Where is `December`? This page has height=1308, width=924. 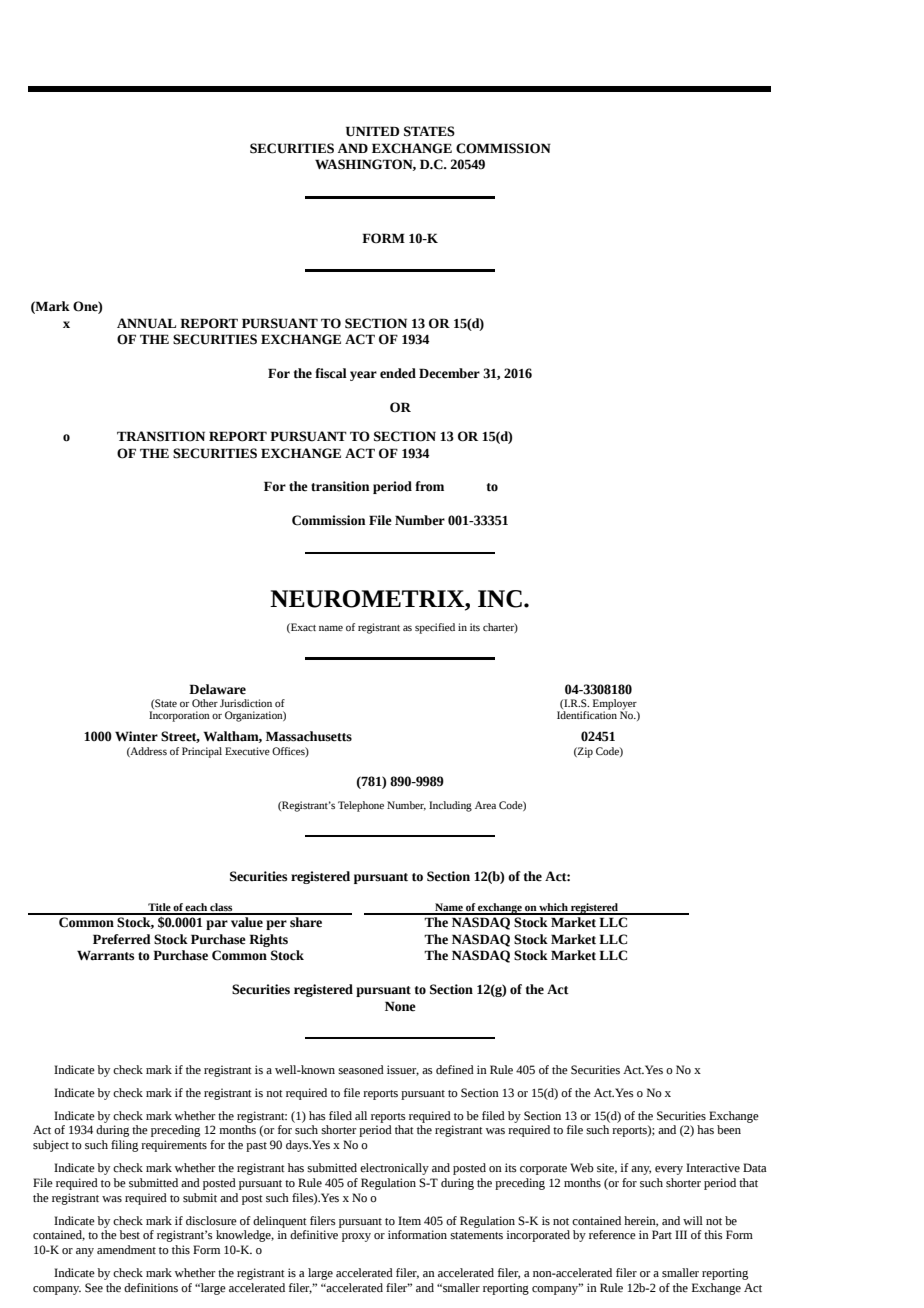 December is located at coordinates (449, 373).
